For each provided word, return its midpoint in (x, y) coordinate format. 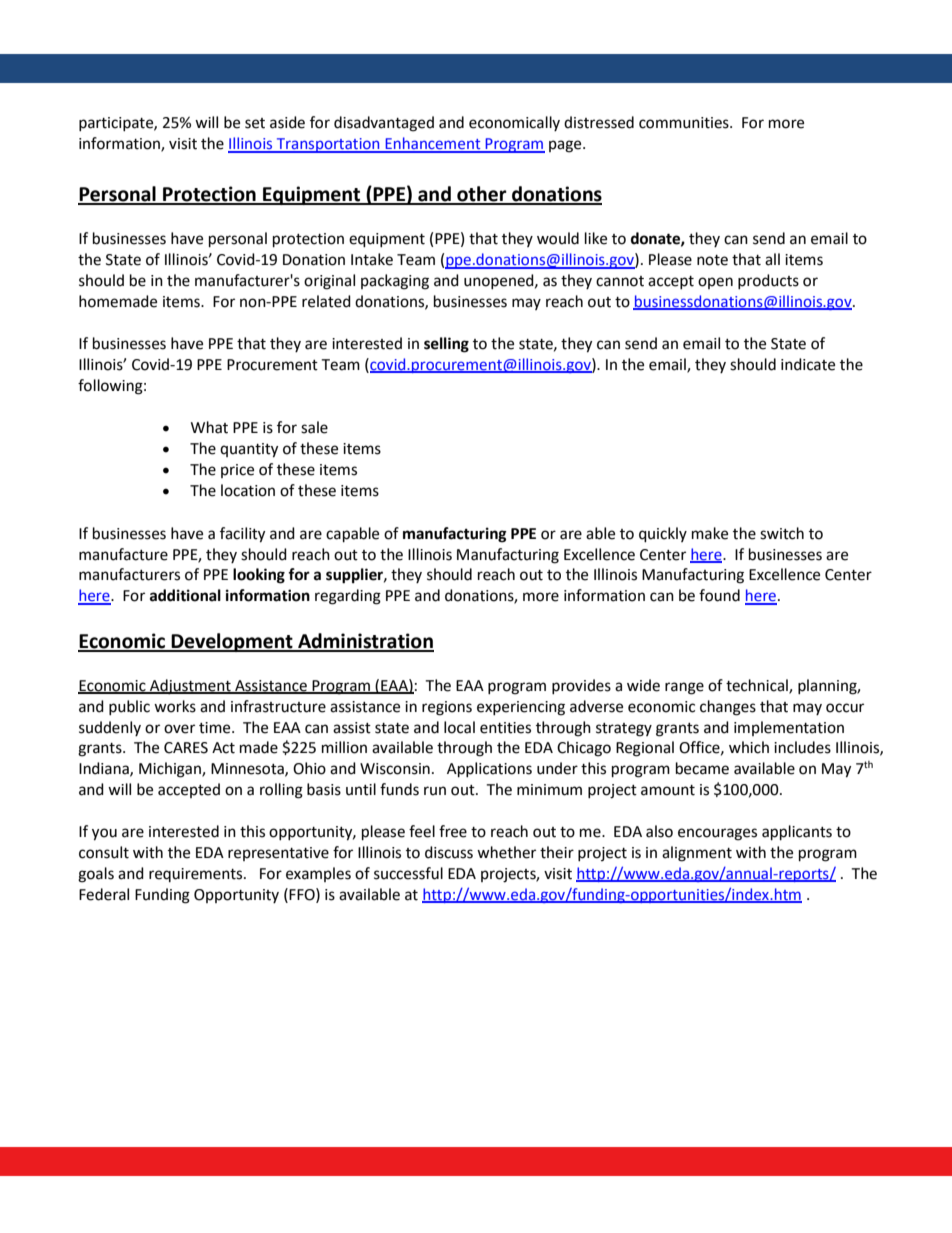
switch (782, 533)
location (248, 490)
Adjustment (190, 687)
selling (446, 345)
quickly (663, 535)
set (255, 123)
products (768, 281)
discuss (449, 852)
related (326, 301)
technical (758, 686)
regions (447, 708)
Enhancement (433, 144)
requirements (197, 875)
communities (685, 123)
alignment (697, 854)
